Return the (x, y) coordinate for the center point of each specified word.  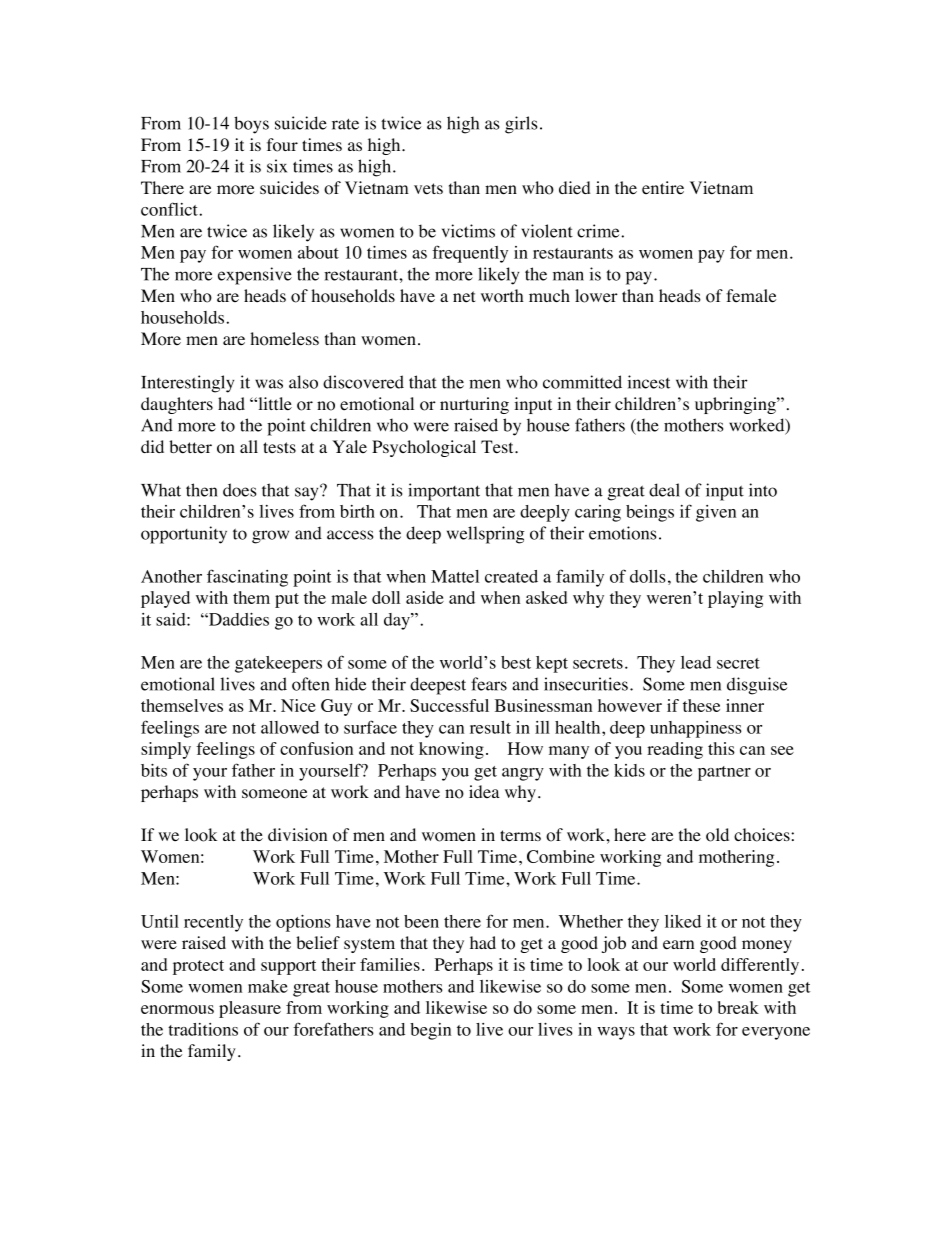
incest (649, 382)
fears (489, 684)
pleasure (250, 1009)
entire (663, 188)
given (716, 513)
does (239, 490)
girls (521, 125)
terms (520, 836)
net (464, 297)
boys (251, 125)
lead (696, 662)
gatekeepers (278, 664)
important (444, 492)
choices (763, 835)
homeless (284, 339)
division (297, 835)
